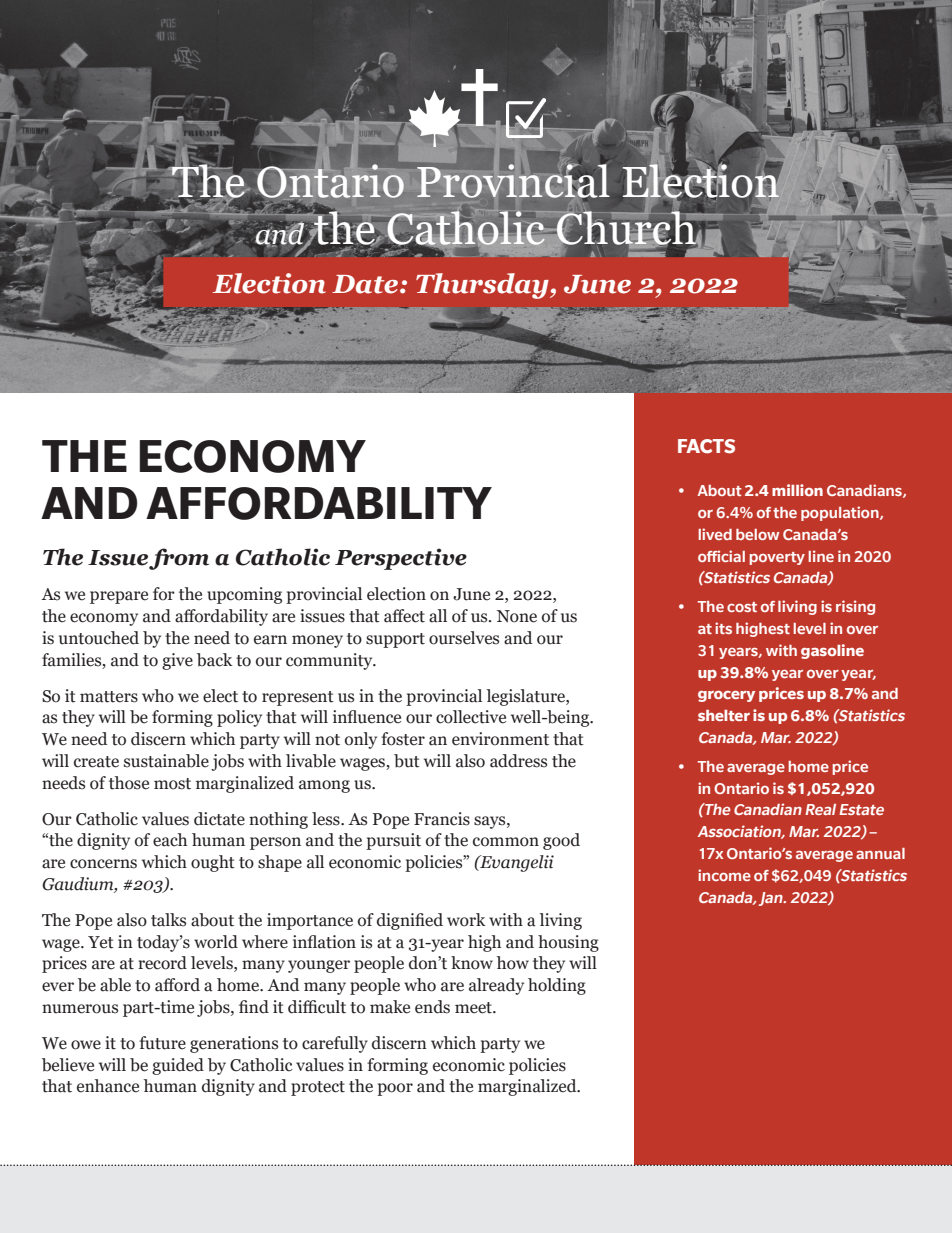 The height and width of the page is (1233, 952). What do you see at coordinates (726, 696) in the page?
I see `grocery` at bounding box center [726, 696].
